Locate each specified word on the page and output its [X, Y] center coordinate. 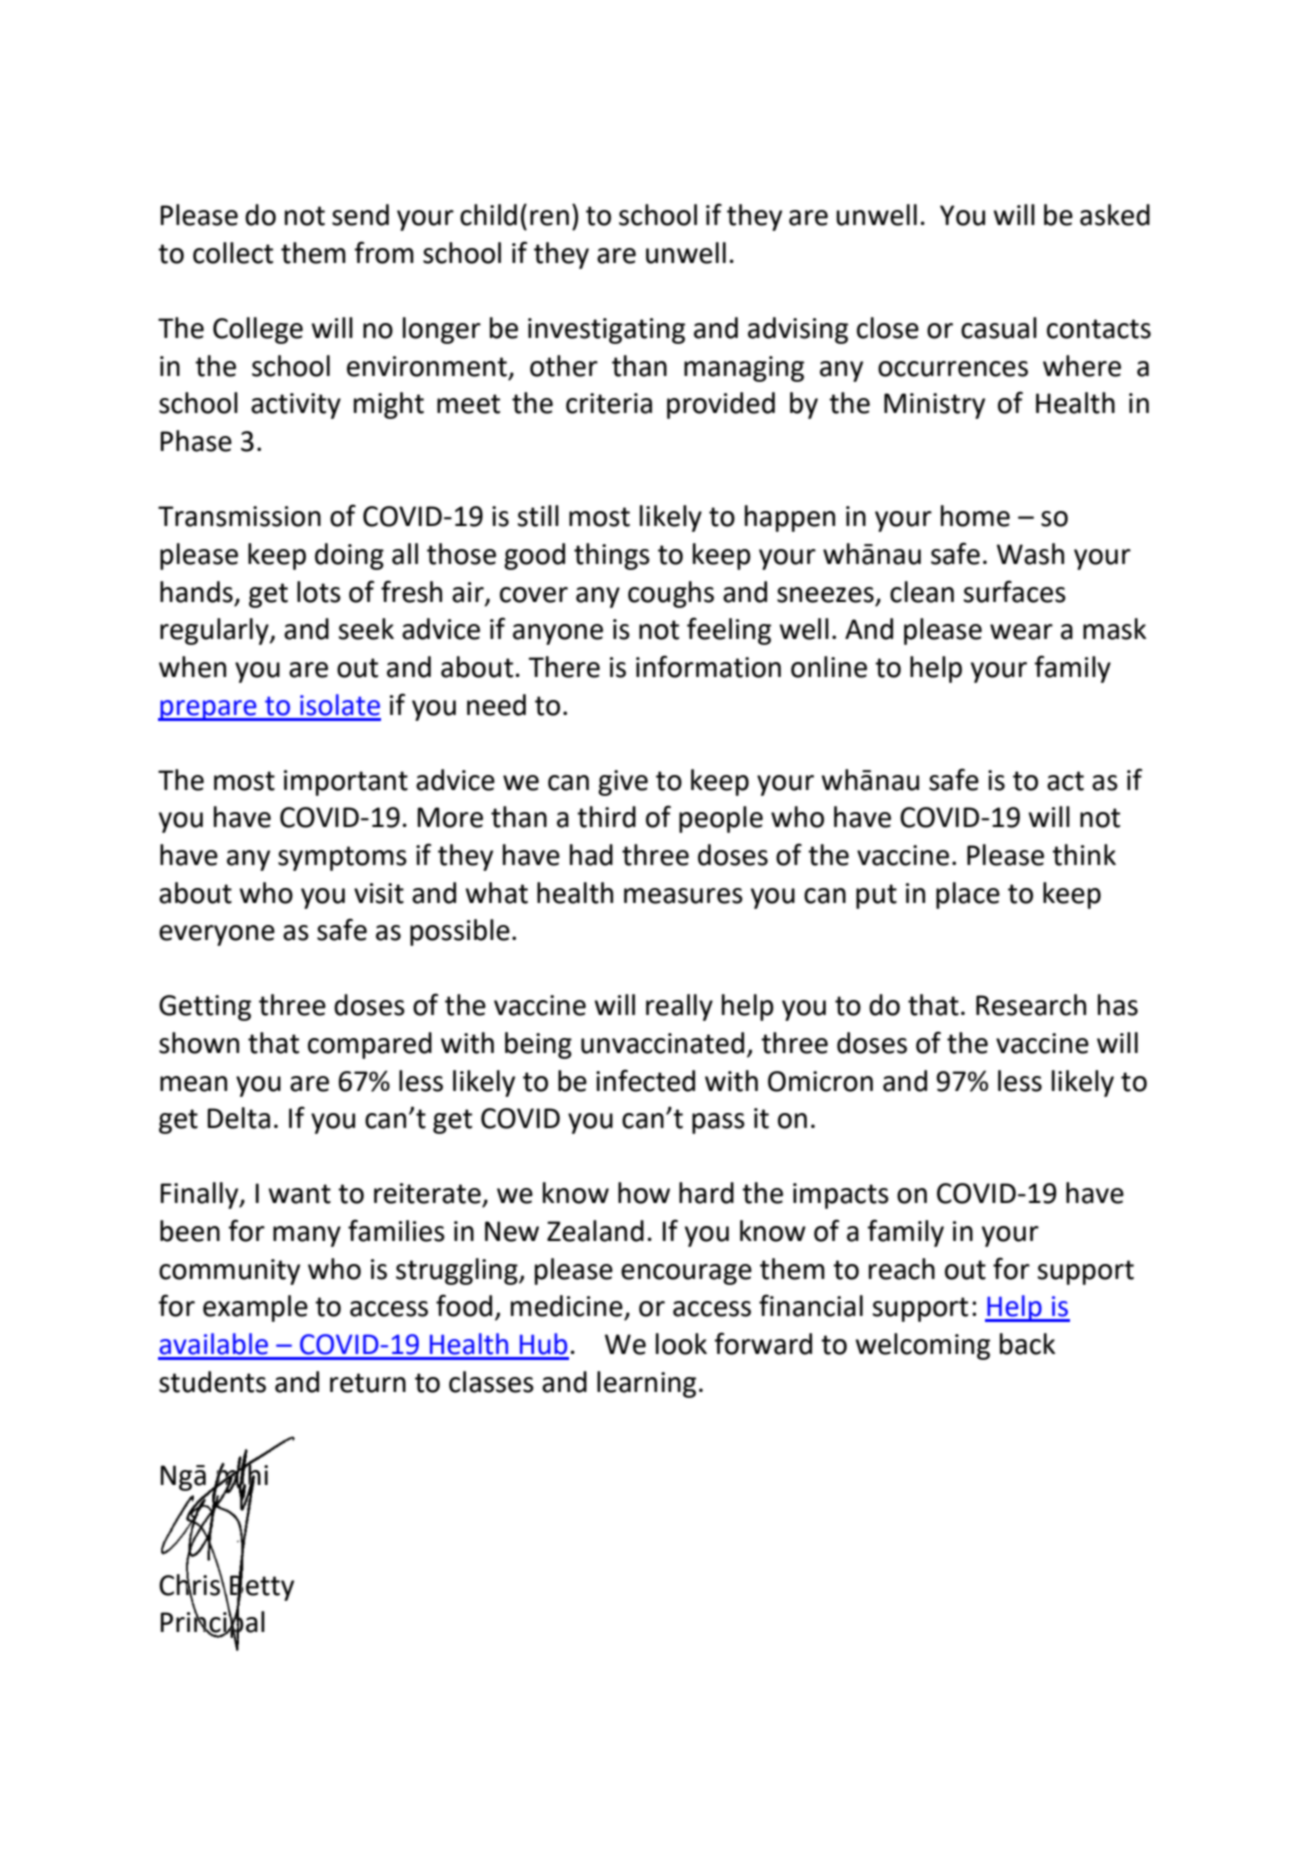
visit [379, 893]
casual [999, 328]
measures [683, 896]
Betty [261, 1588]
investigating [606, 331]
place [968, 895]
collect [233, 253]
